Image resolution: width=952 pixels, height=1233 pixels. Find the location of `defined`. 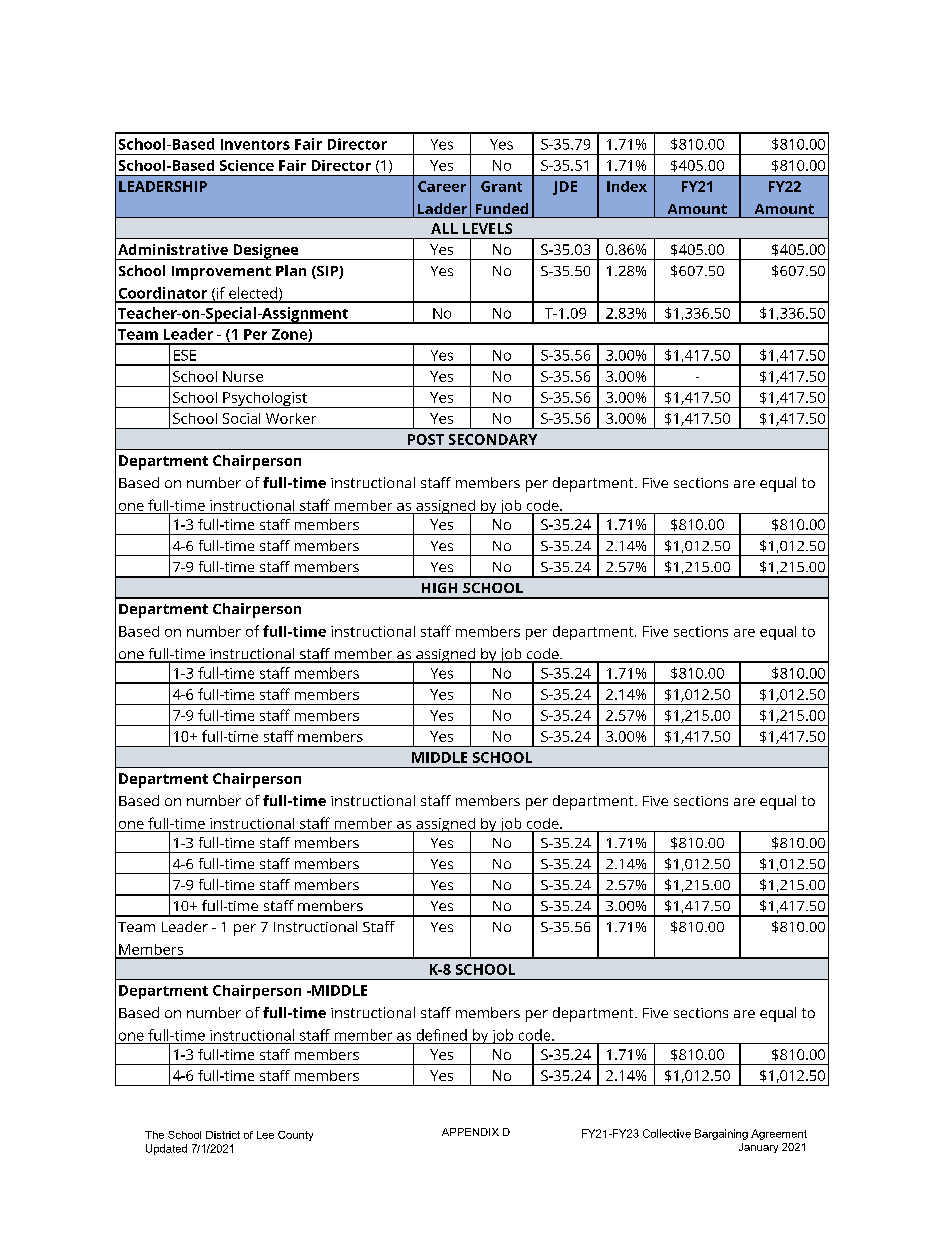

defined is located at coordinates (442, 1035).
